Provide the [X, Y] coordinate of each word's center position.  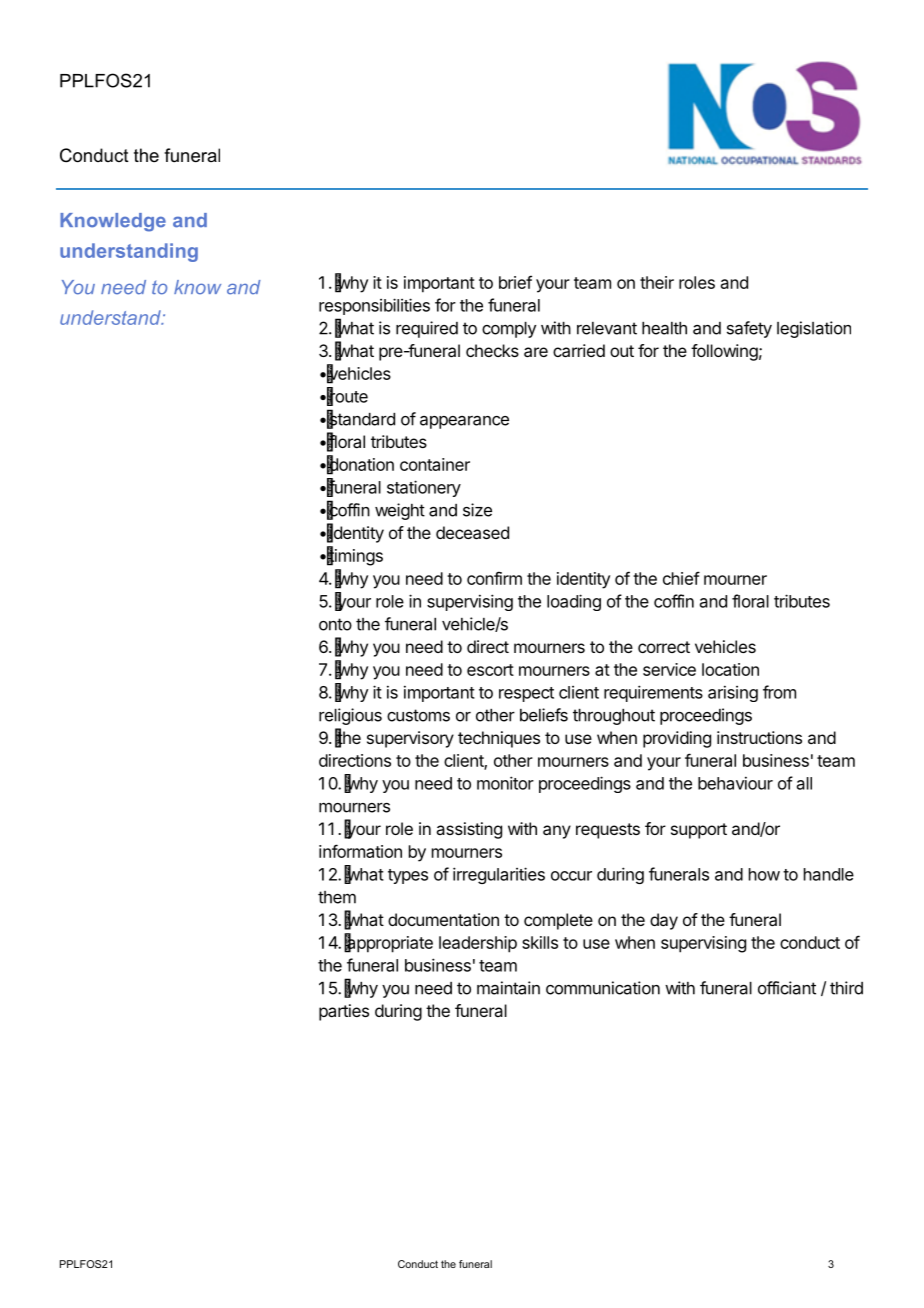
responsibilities [374, 306]
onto [335, 624]
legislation [814, 329]
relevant [607, 328]
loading [574, 602]
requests [608, 831]
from [779, 692]
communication [603, 988]
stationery [424, 488]
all [804, 783]
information [360, 851]
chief [681, 578]
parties [344, 1012]
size [477, 510]
